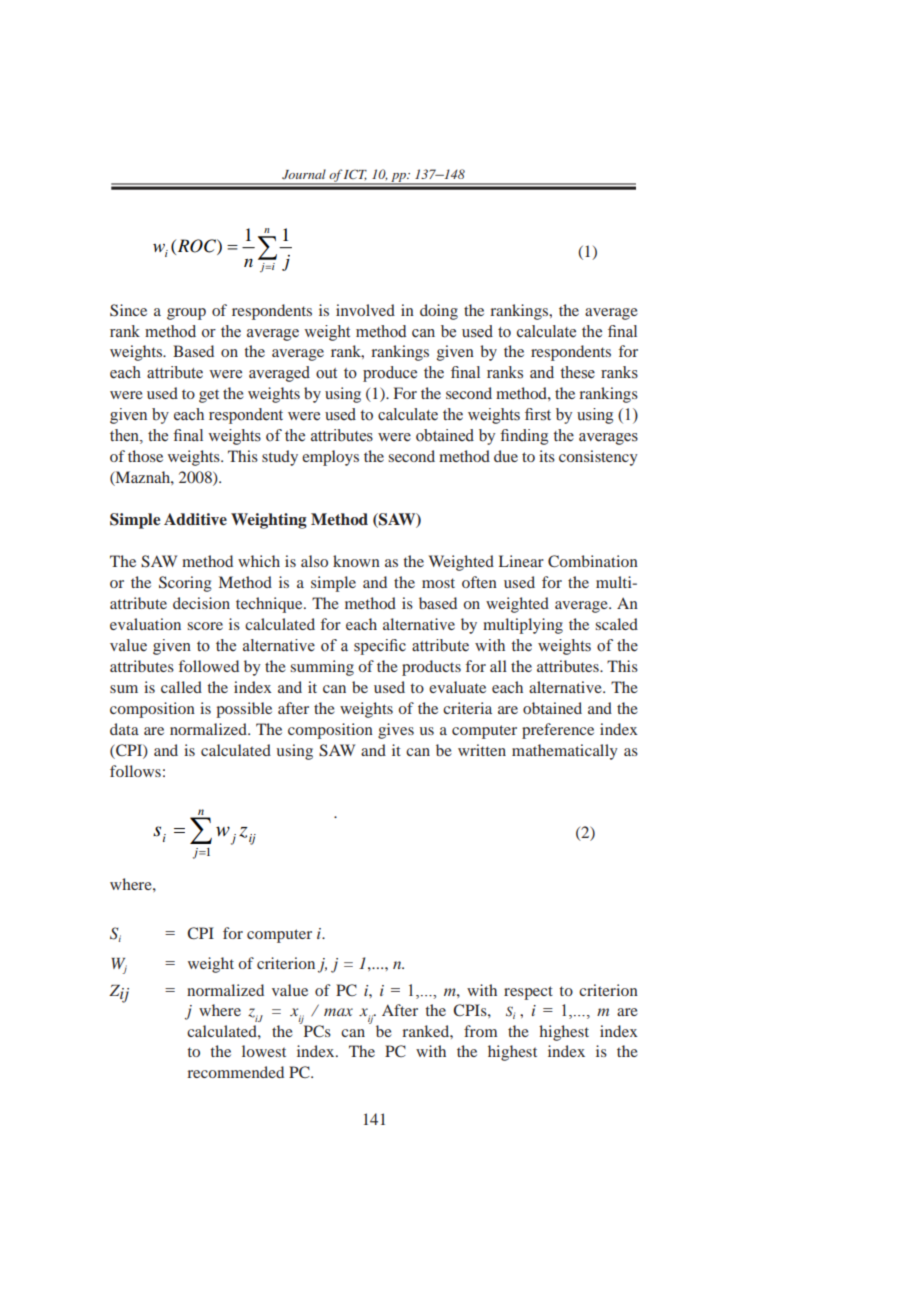 Image resolution: width=924 pixels, height=1308 pixels. I want to click on ICT, so click(354, 175).
